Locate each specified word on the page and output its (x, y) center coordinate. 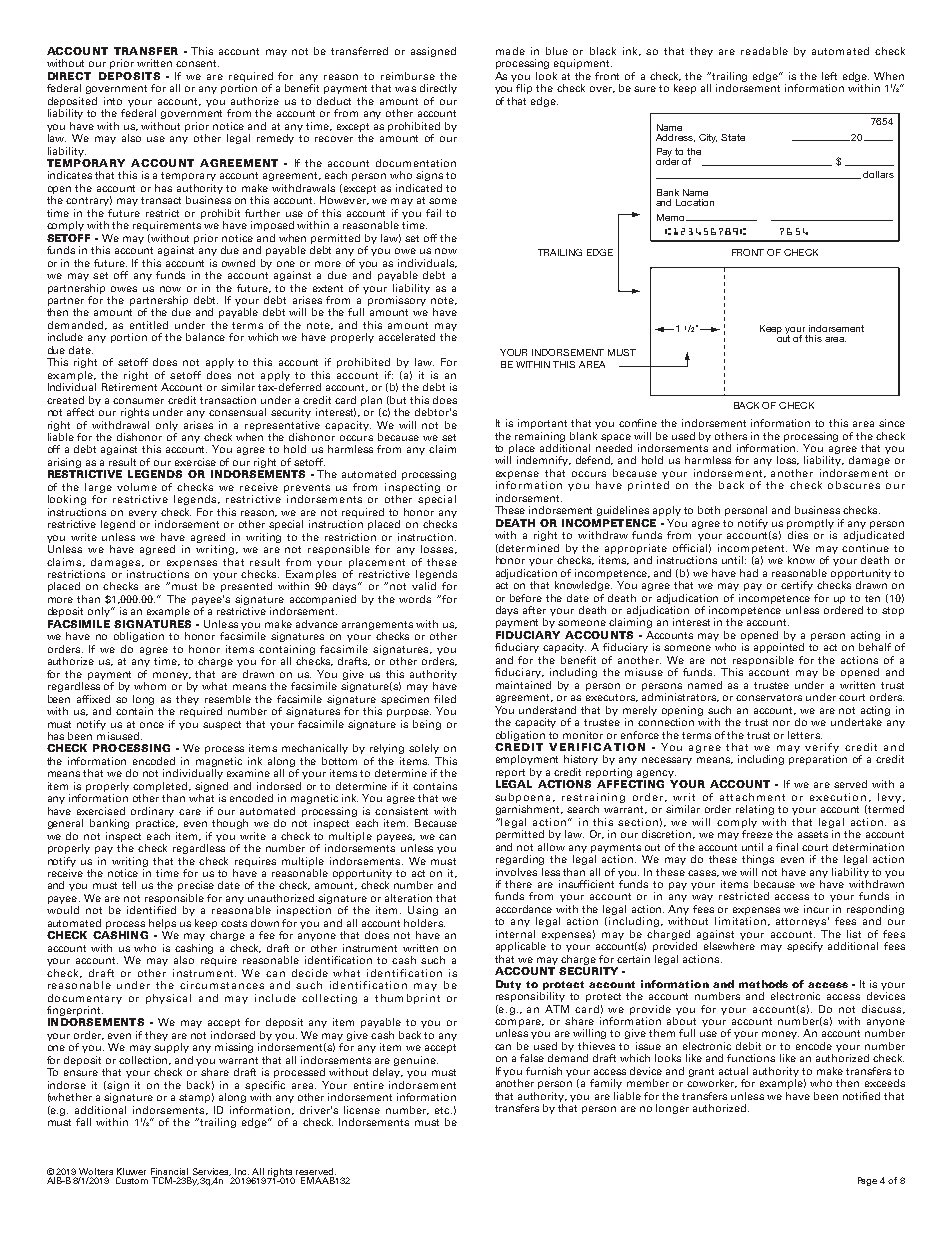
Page (867, 1181)
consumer (138, 401)
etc (443, 1110)
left (829, 76)
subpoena (522, 798)
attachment (752, 797)
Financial (169, 1171)
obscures (854, 485)
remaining (540, 437)
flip (524, 89)
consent (197, 63)
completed (161, 787)
